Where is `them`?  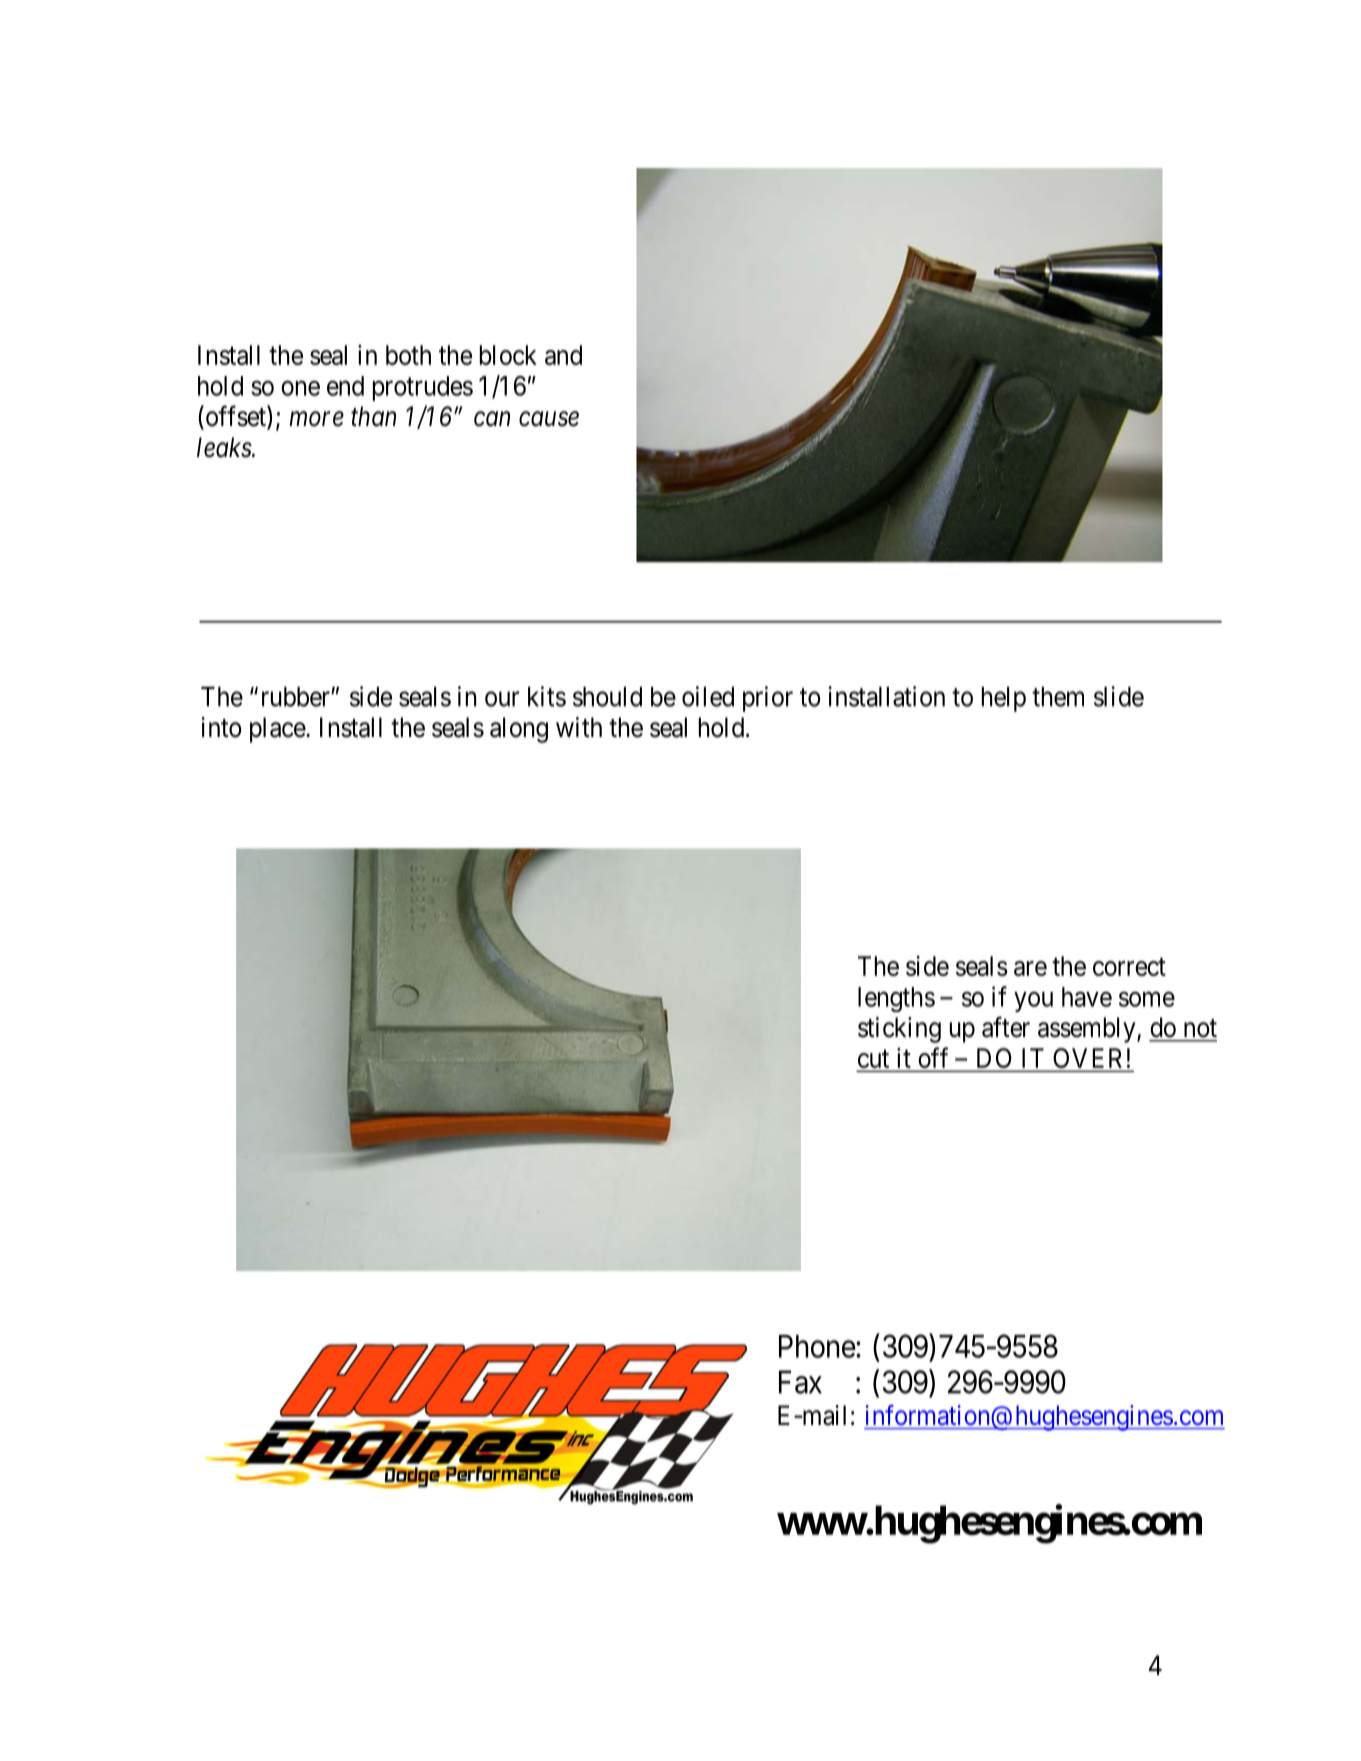
them is located at coordinates (1058, 697).
